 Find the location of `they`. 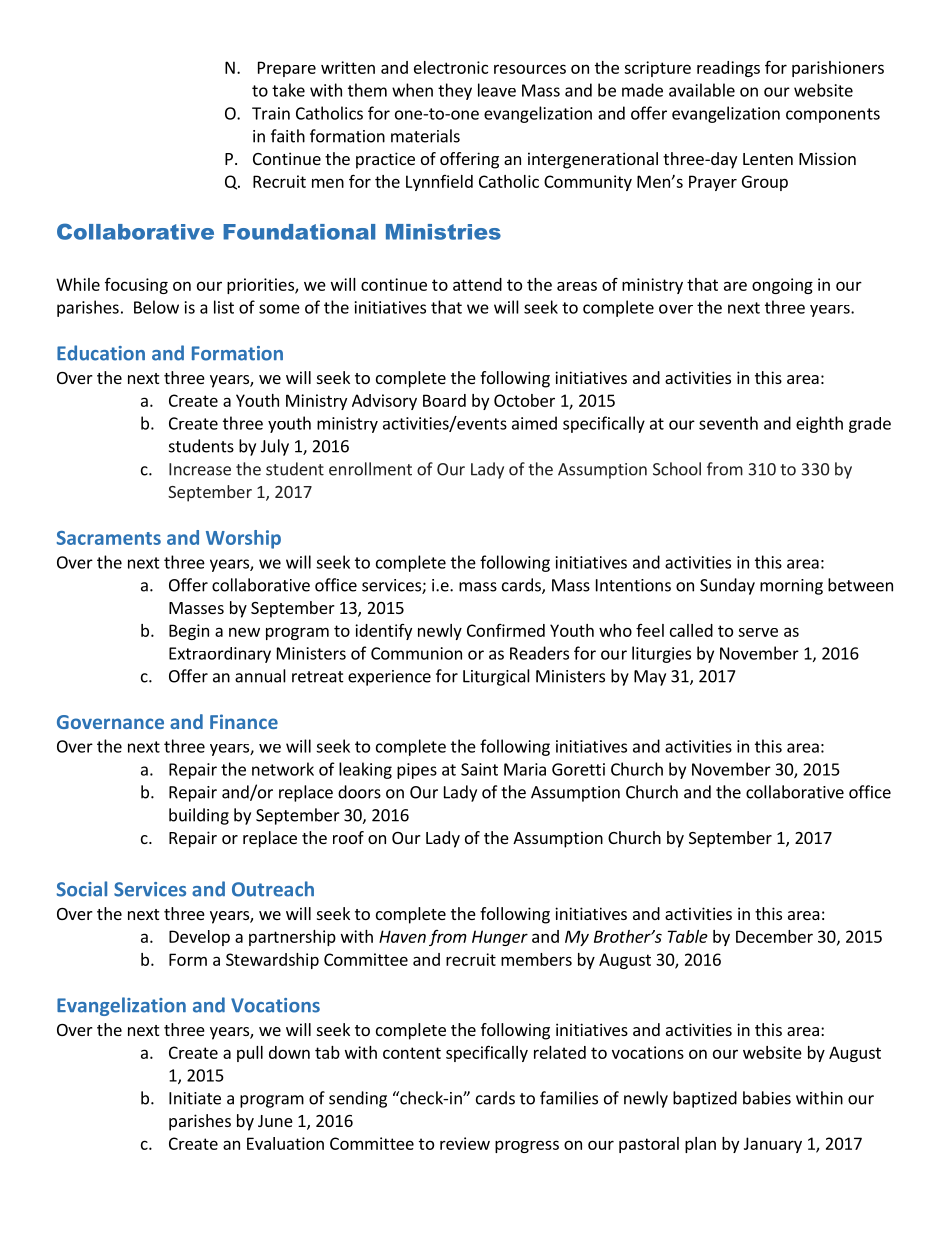

they is located at coordinates (455, 91).
